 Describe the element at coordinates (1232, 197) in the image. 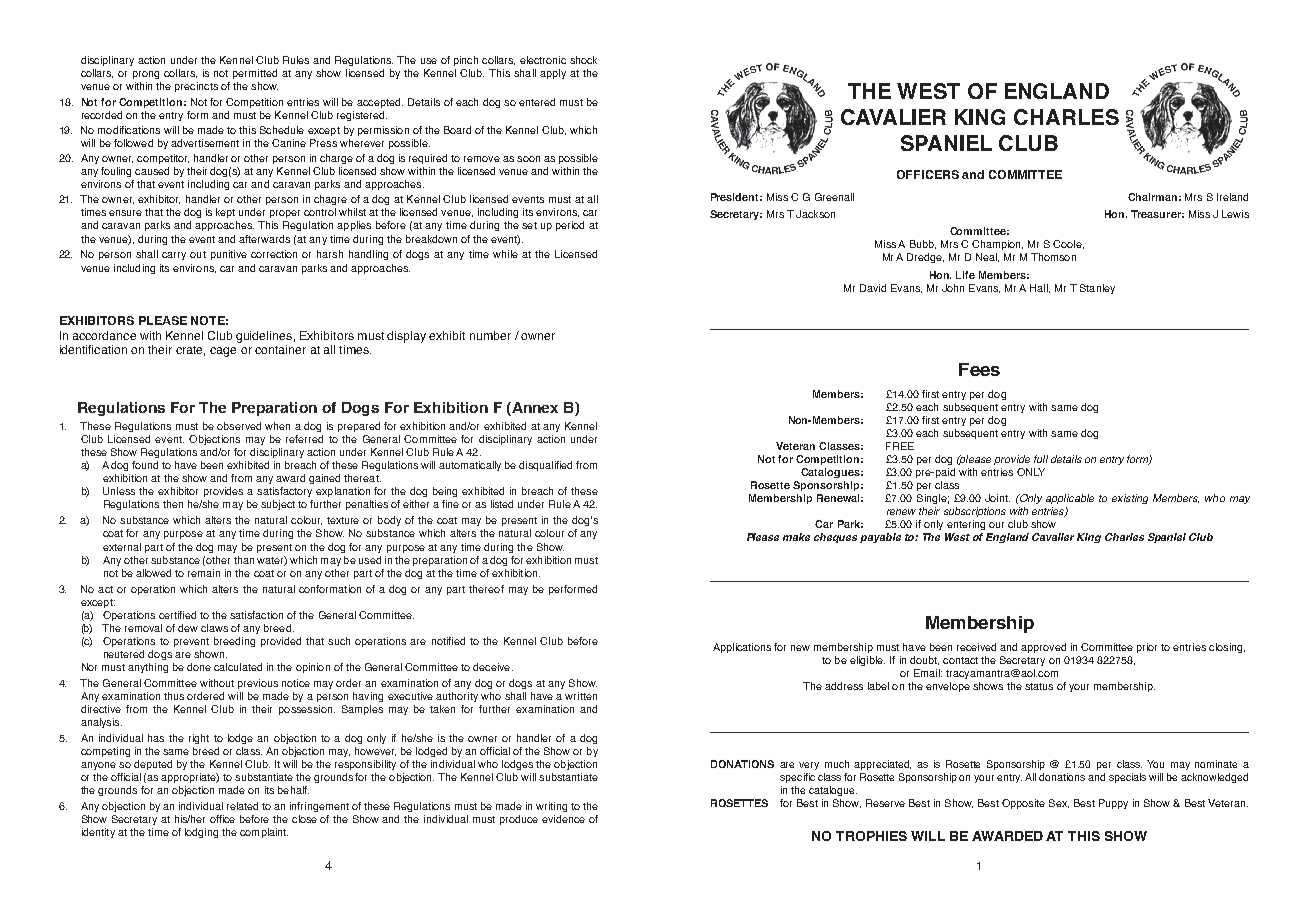

I see `Ireland` at that location.
